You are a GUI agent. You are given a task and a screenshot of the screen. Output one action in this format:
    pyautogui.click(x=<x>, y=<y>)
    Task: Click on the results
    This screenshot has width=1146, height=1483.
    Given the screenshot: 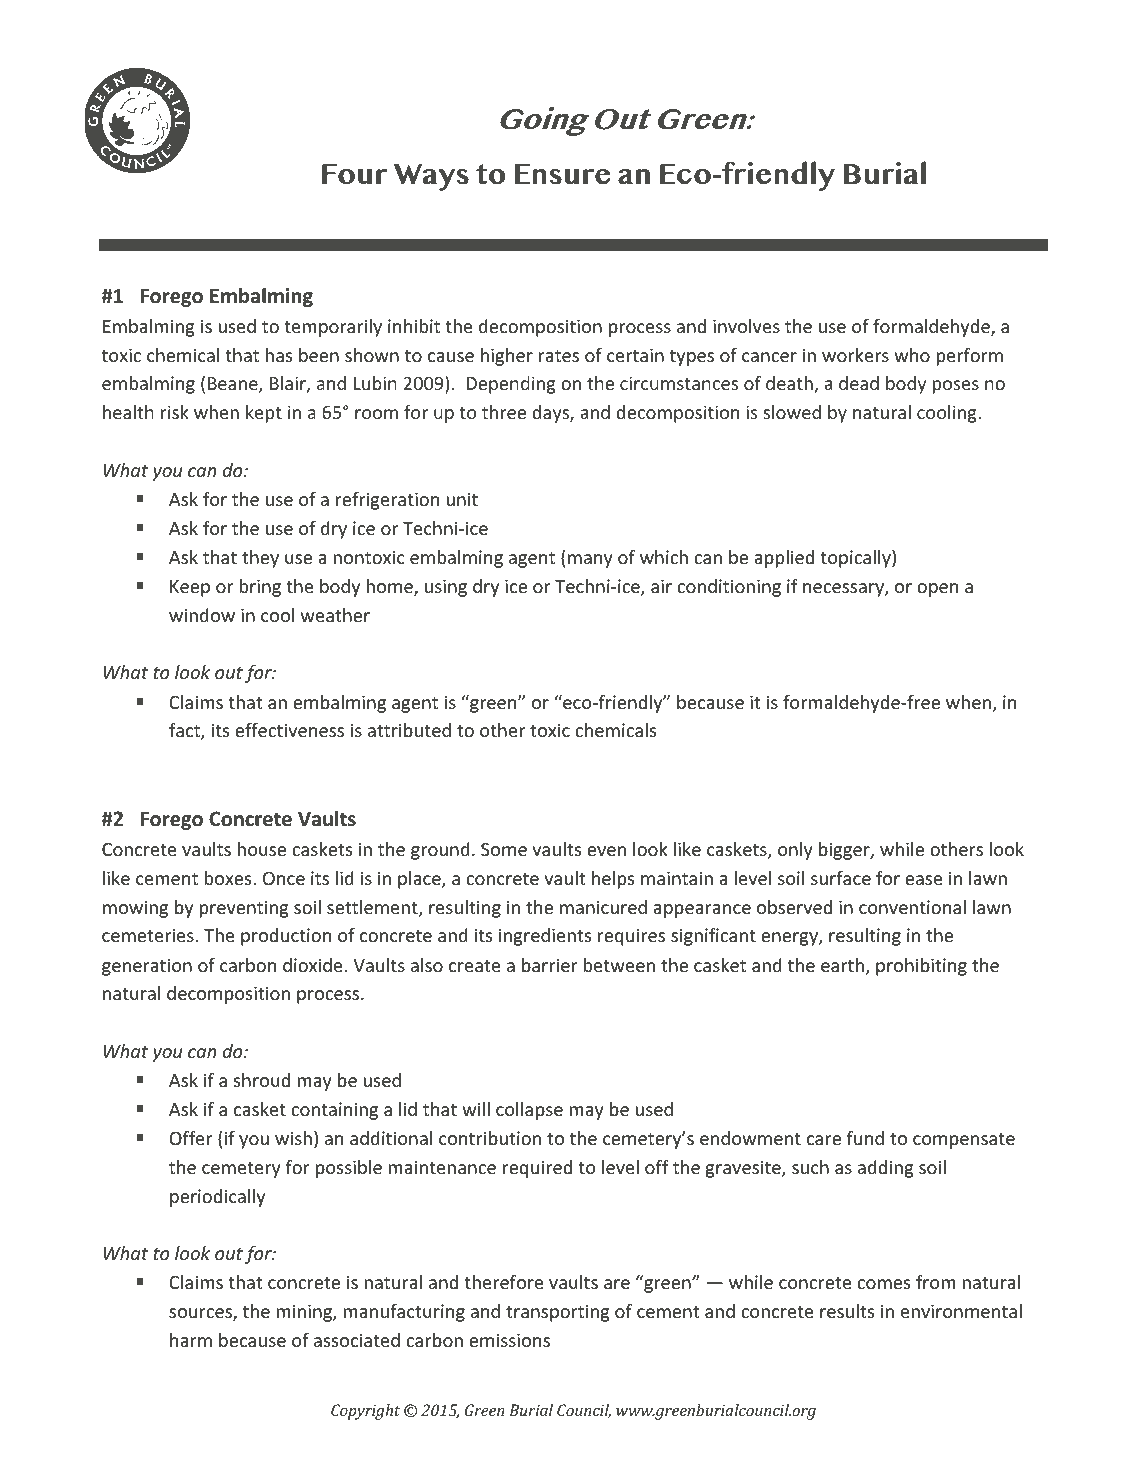 What is the action you would take?
    pyautogui.click(x=847, y=1311)
